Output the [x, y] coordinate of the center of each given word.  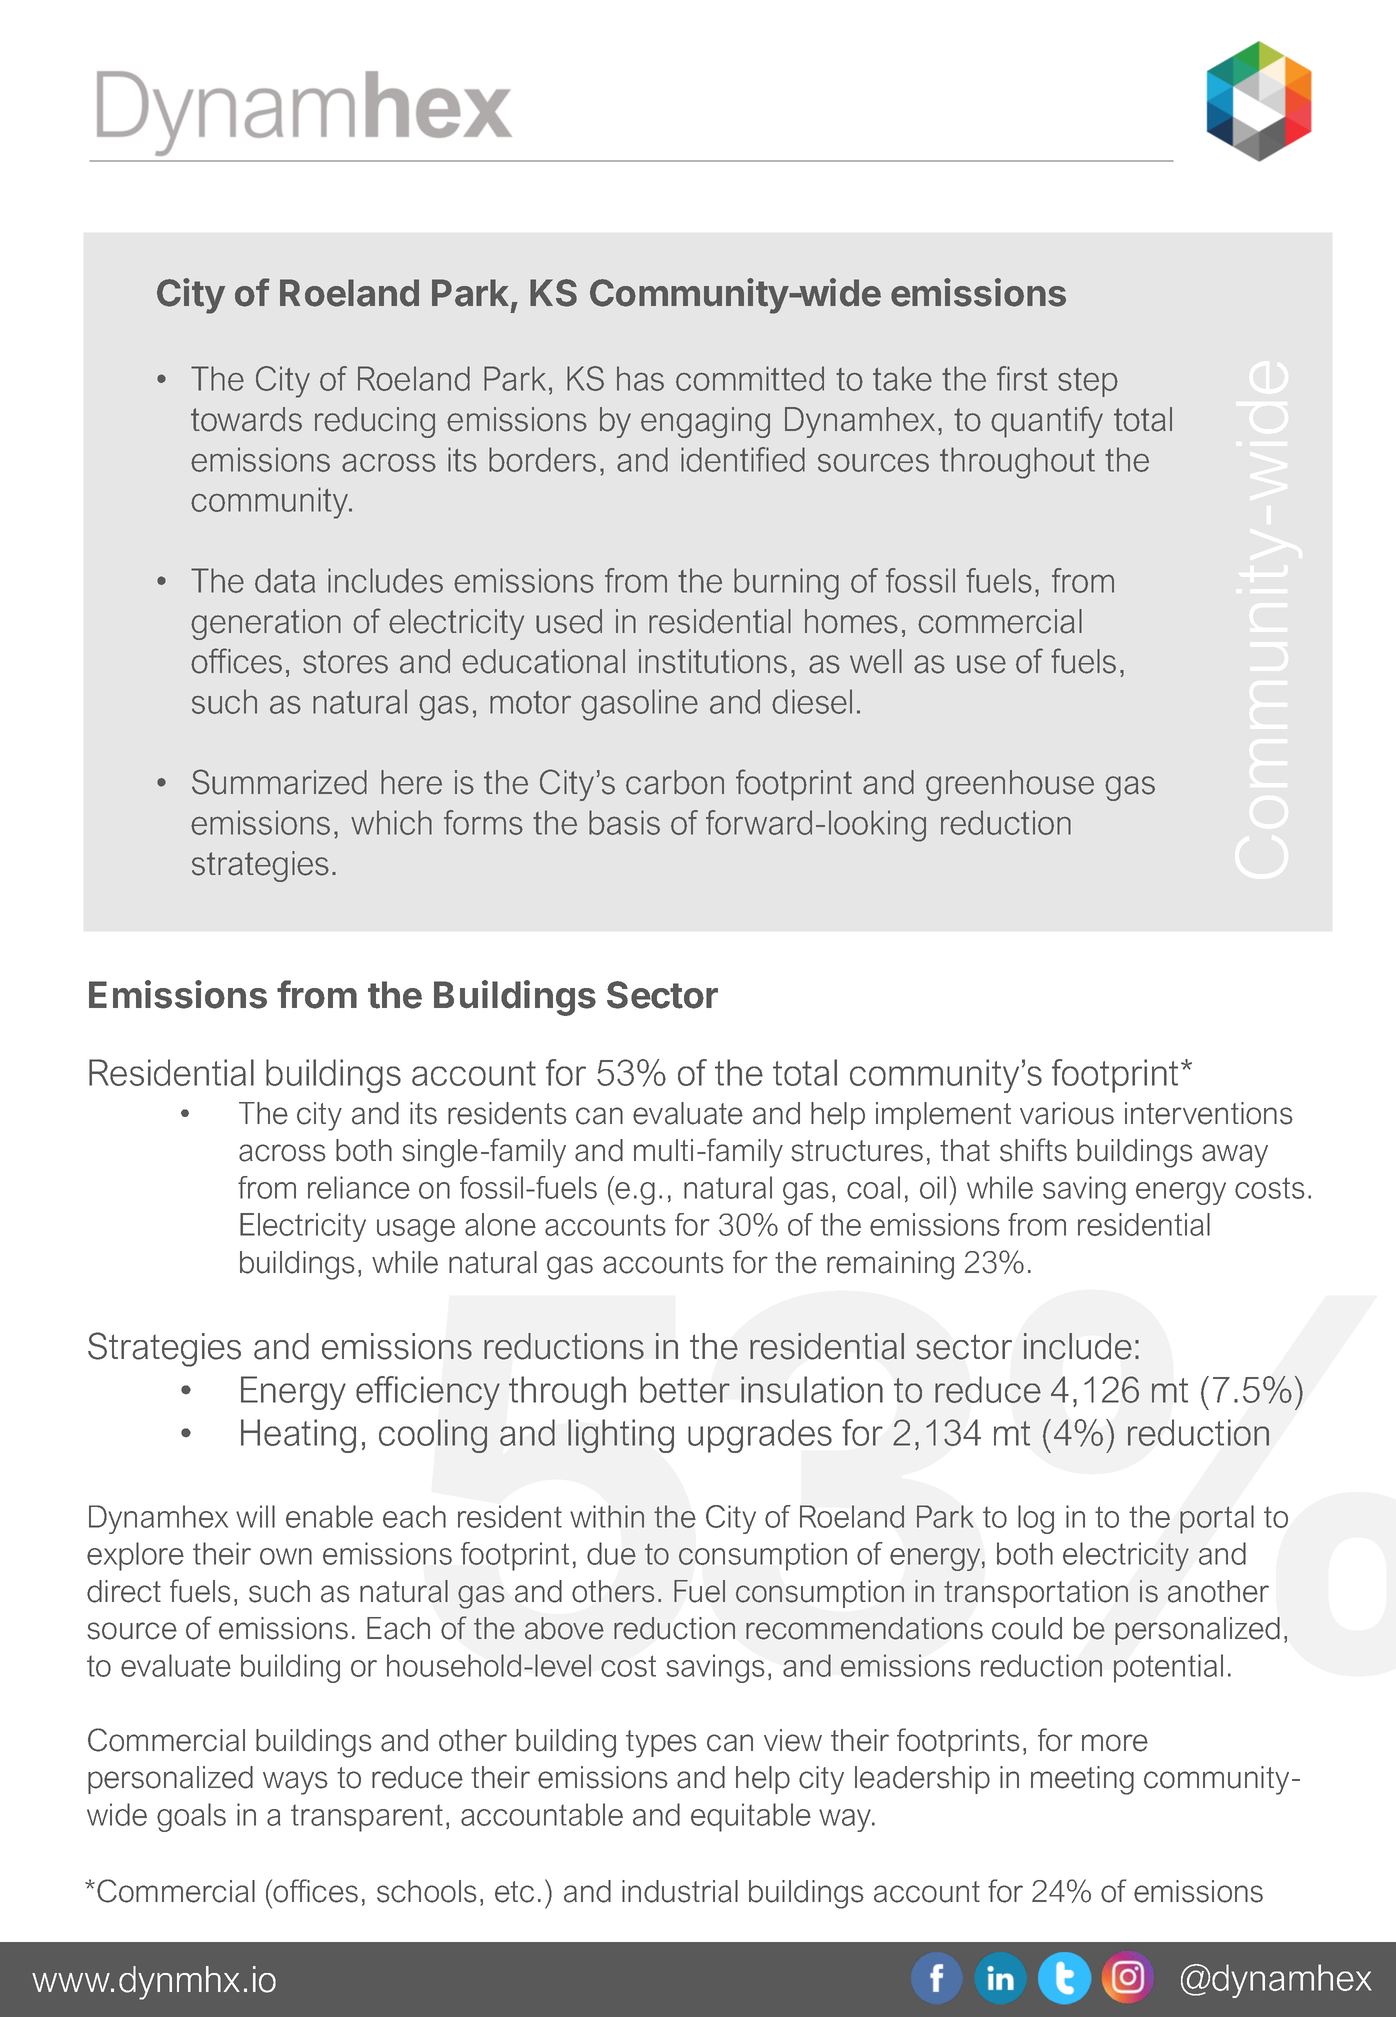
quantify [1047, 422]
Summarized [279, 782]
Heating [298, 1436]
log [1036, 1519]
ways [295, 1783]
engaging [705, 422]
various [1067, 1113]
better [685, 1389]
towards [246, 419]
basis [624, 822]
